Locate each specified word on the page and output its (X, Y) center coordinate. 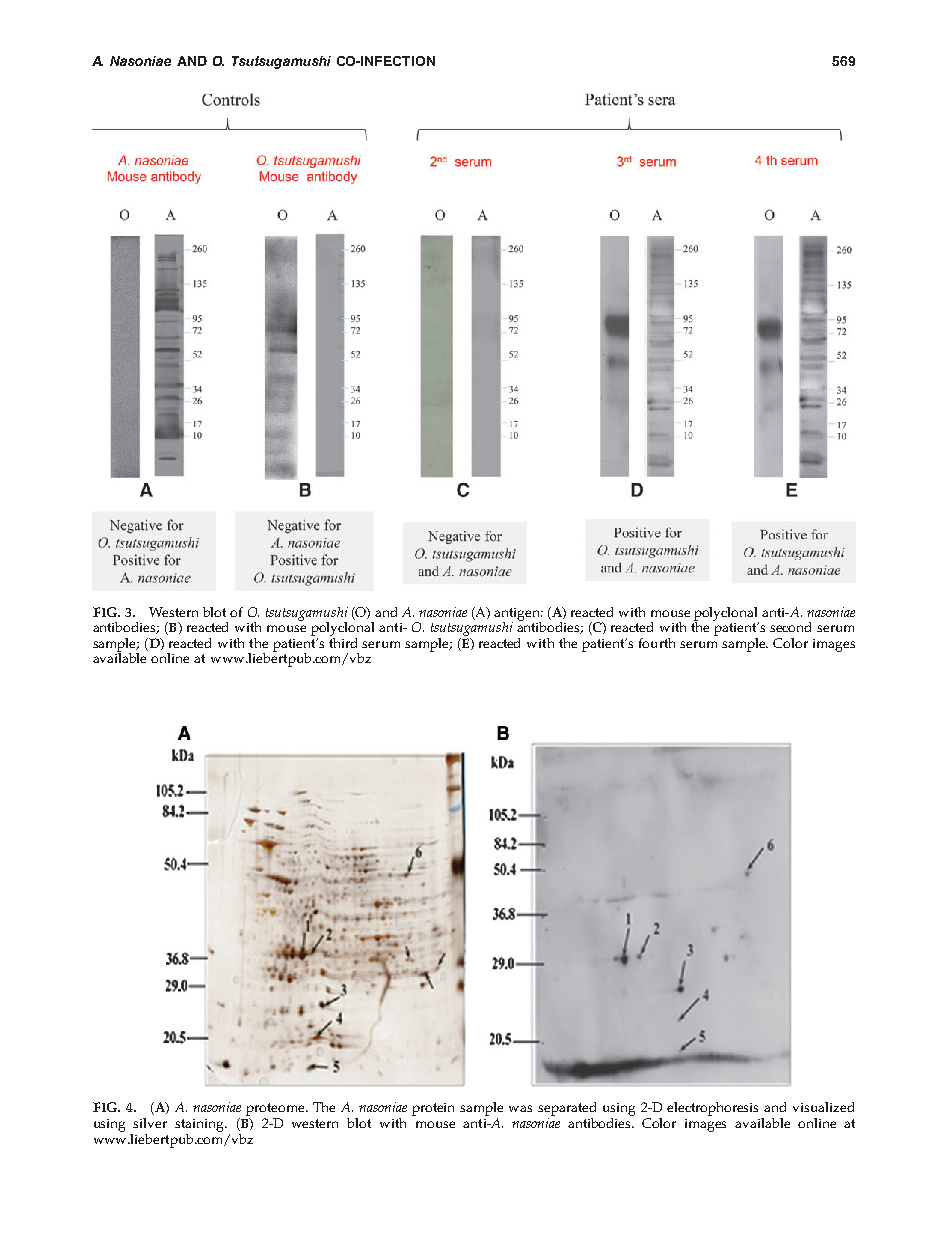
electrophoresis (714, 1110)
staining (201, 1125)
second (790, 627)
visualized (823, 1107)
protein (433, 1109)
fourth (657, 643)
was (520, 1108)
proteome (276, 1111)
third (343, 641)
